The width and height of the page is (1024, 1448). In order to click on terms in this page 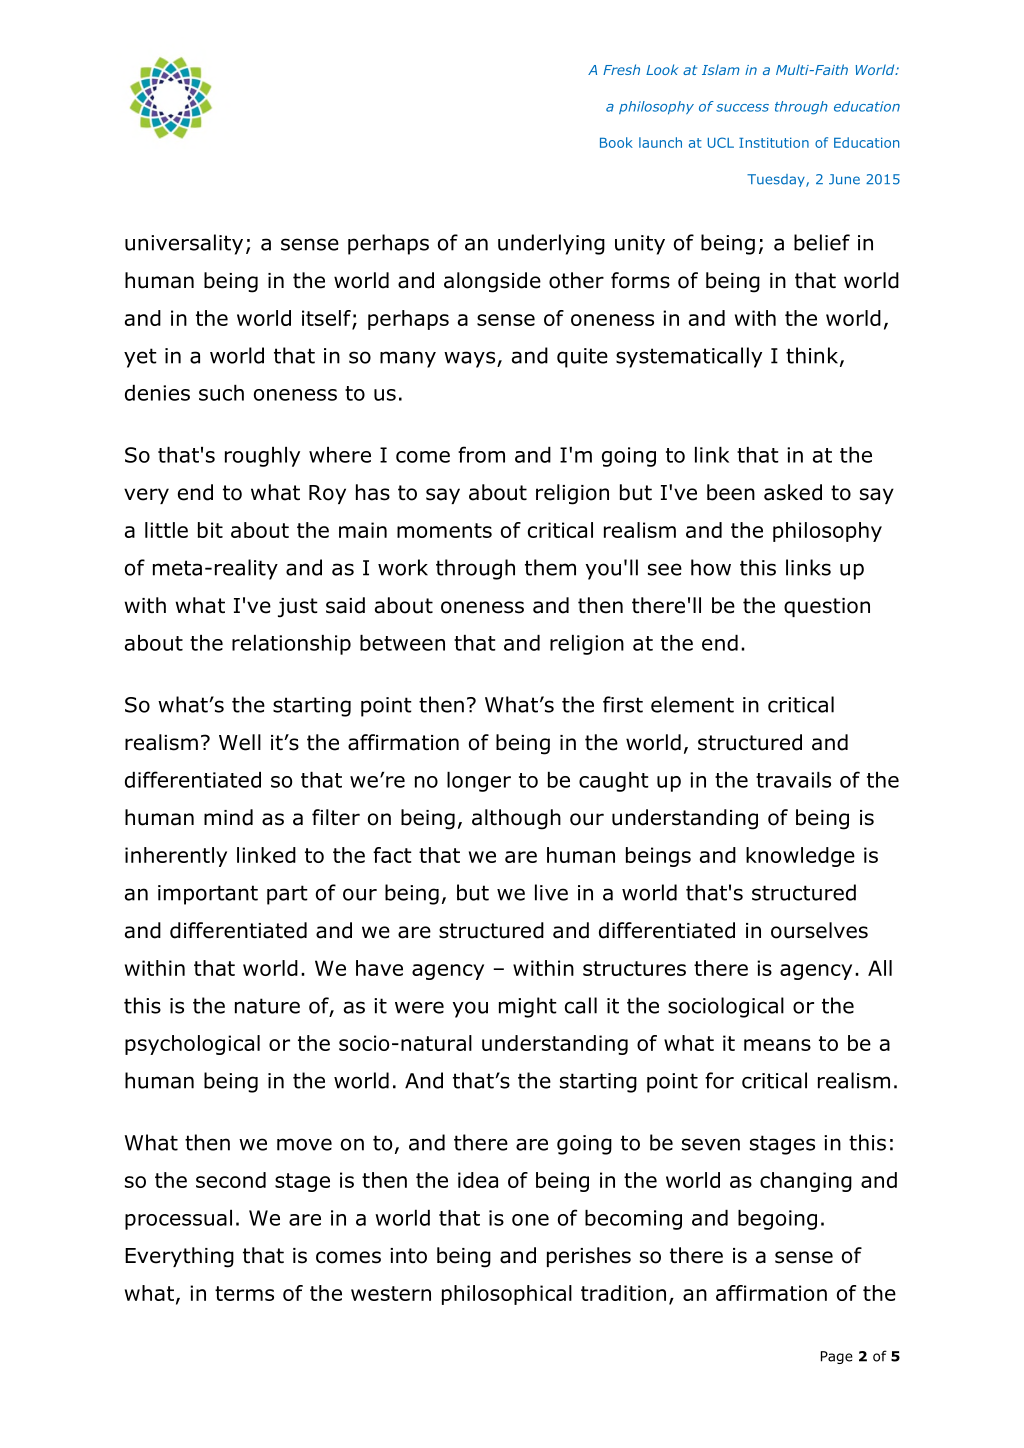, I will do `click(244, 1293)`.
